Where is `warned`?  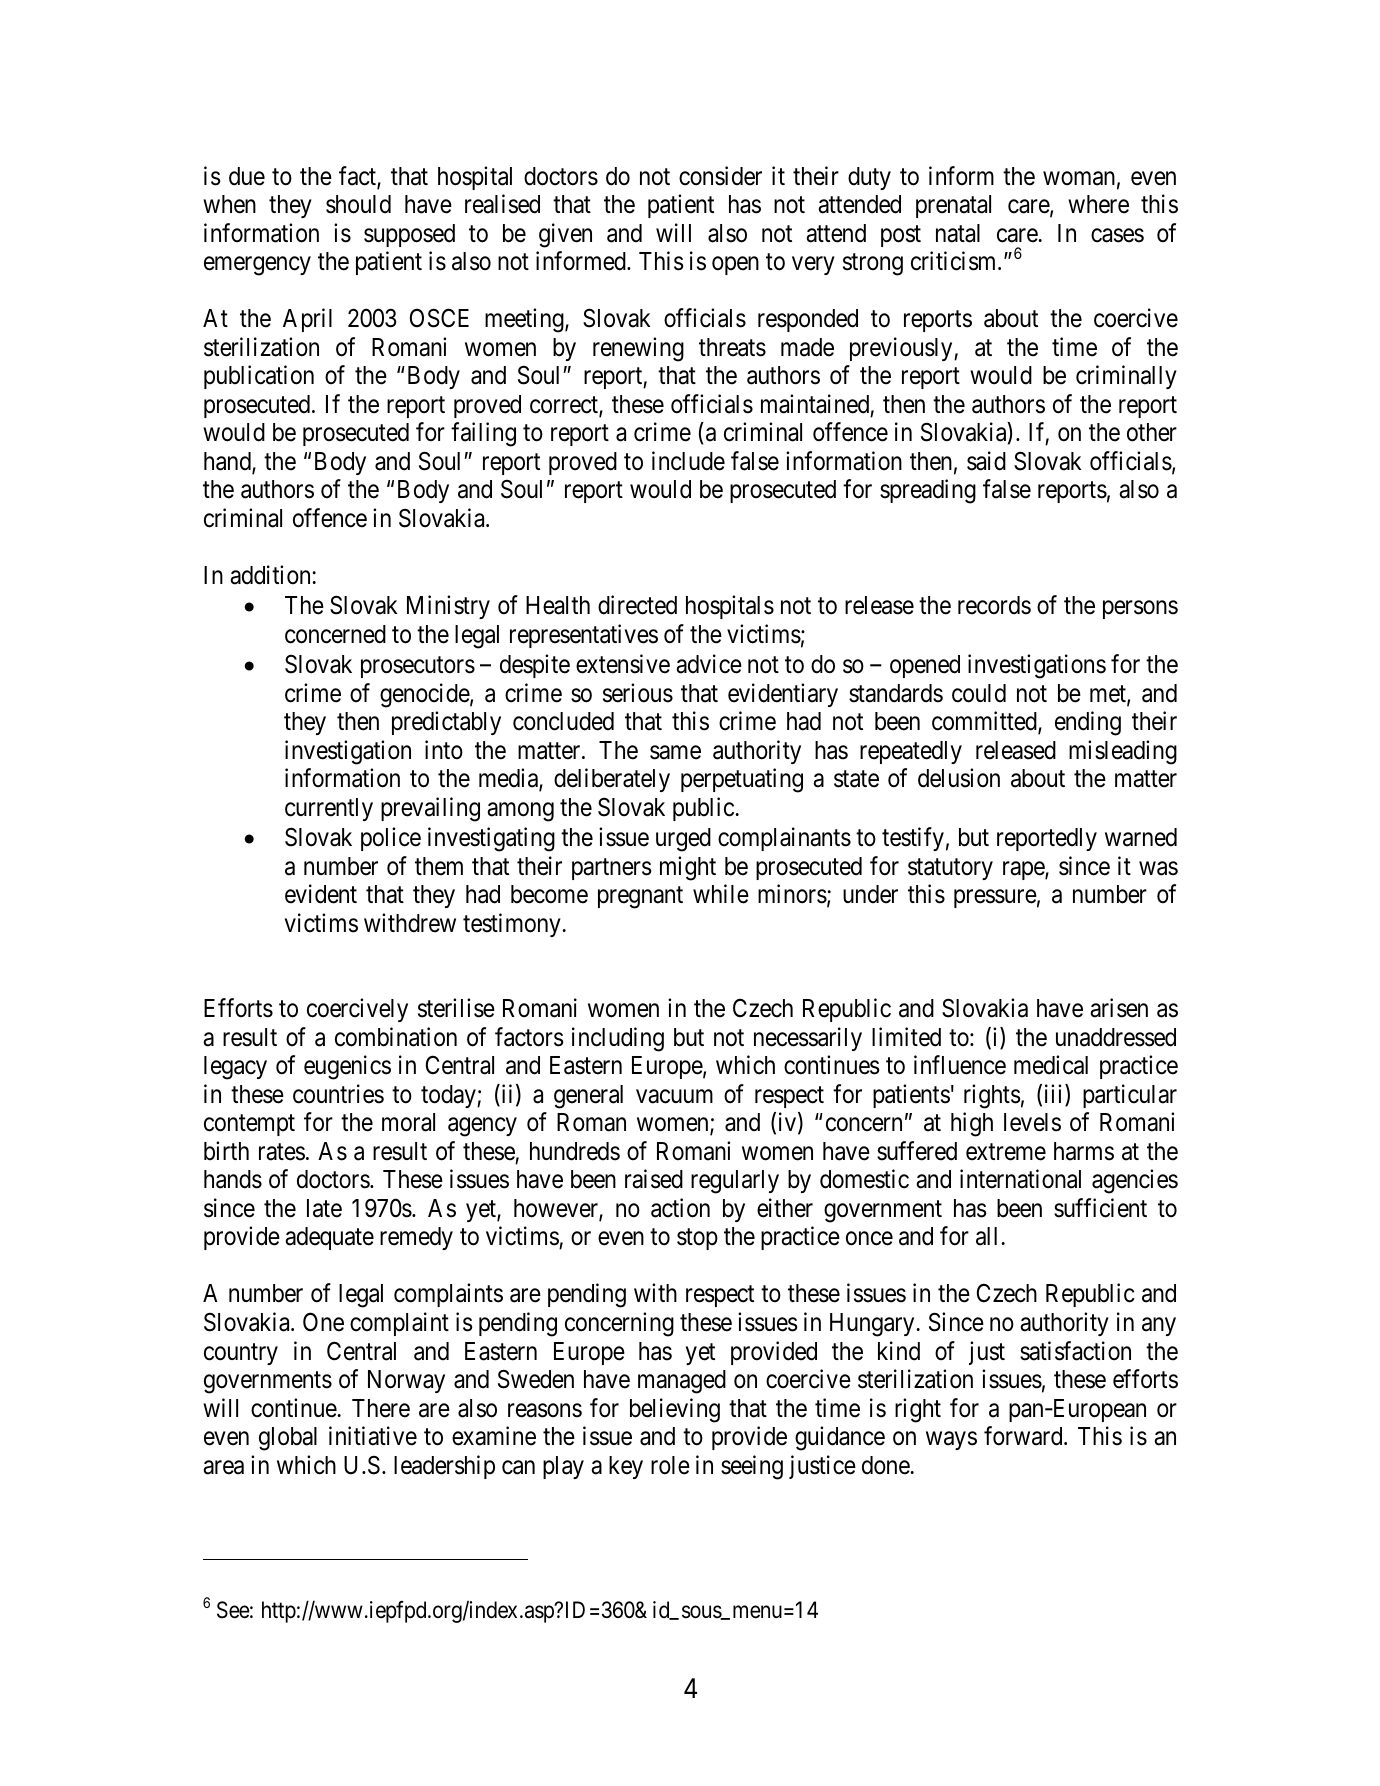
warned is located at coordinates (1141, 837).
